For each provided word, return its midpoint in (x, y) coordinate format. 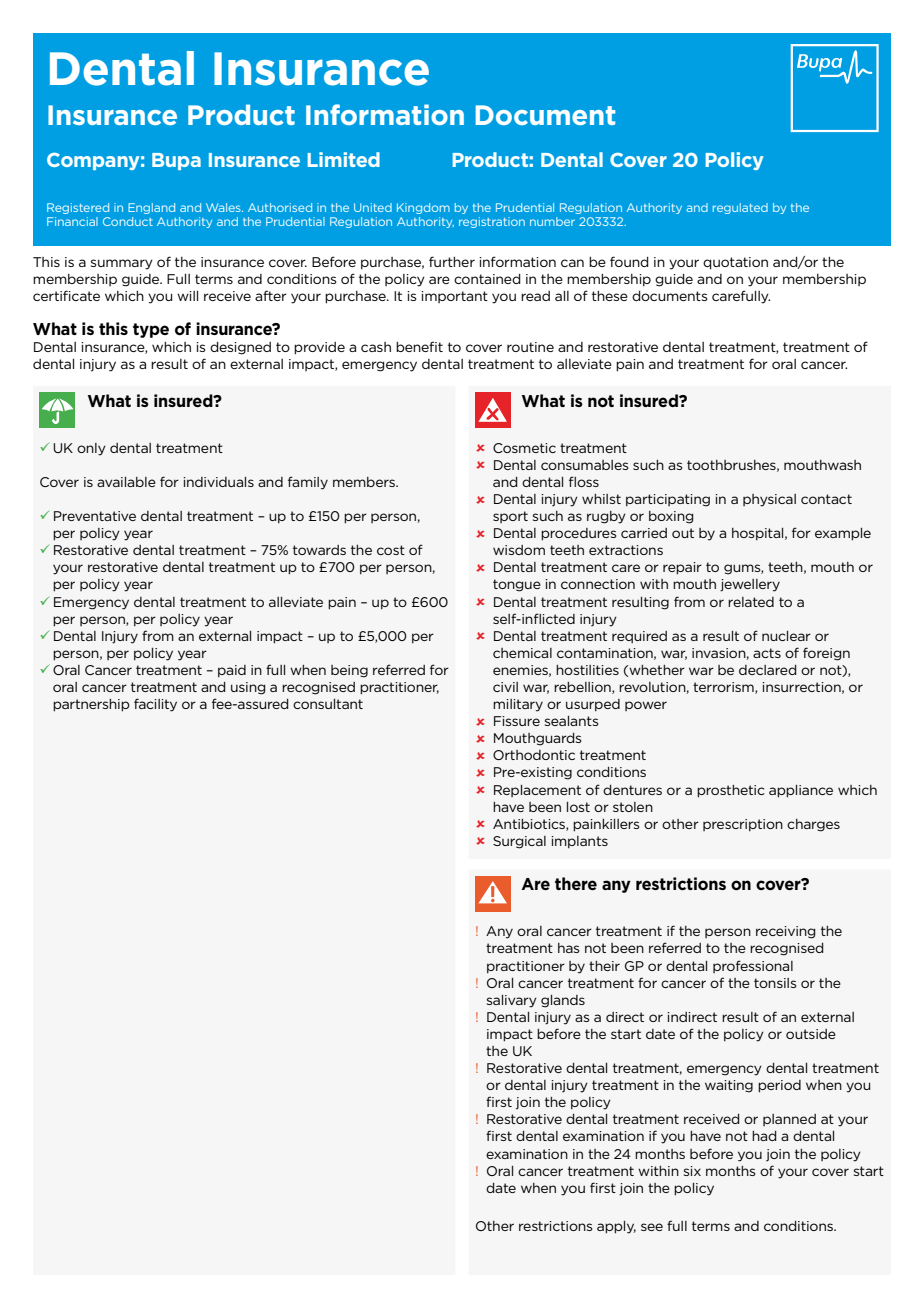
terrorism (724, 688)
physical (769, 500)
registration (492, 222)
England (151, 208)
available (126, 482)
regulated (740, 208)
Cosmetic (524, 448)
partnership (91, 705)
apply (616, 1227)
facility (155, 705)
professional (753, 966)
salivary (512, 1001)
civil (505, 687)
